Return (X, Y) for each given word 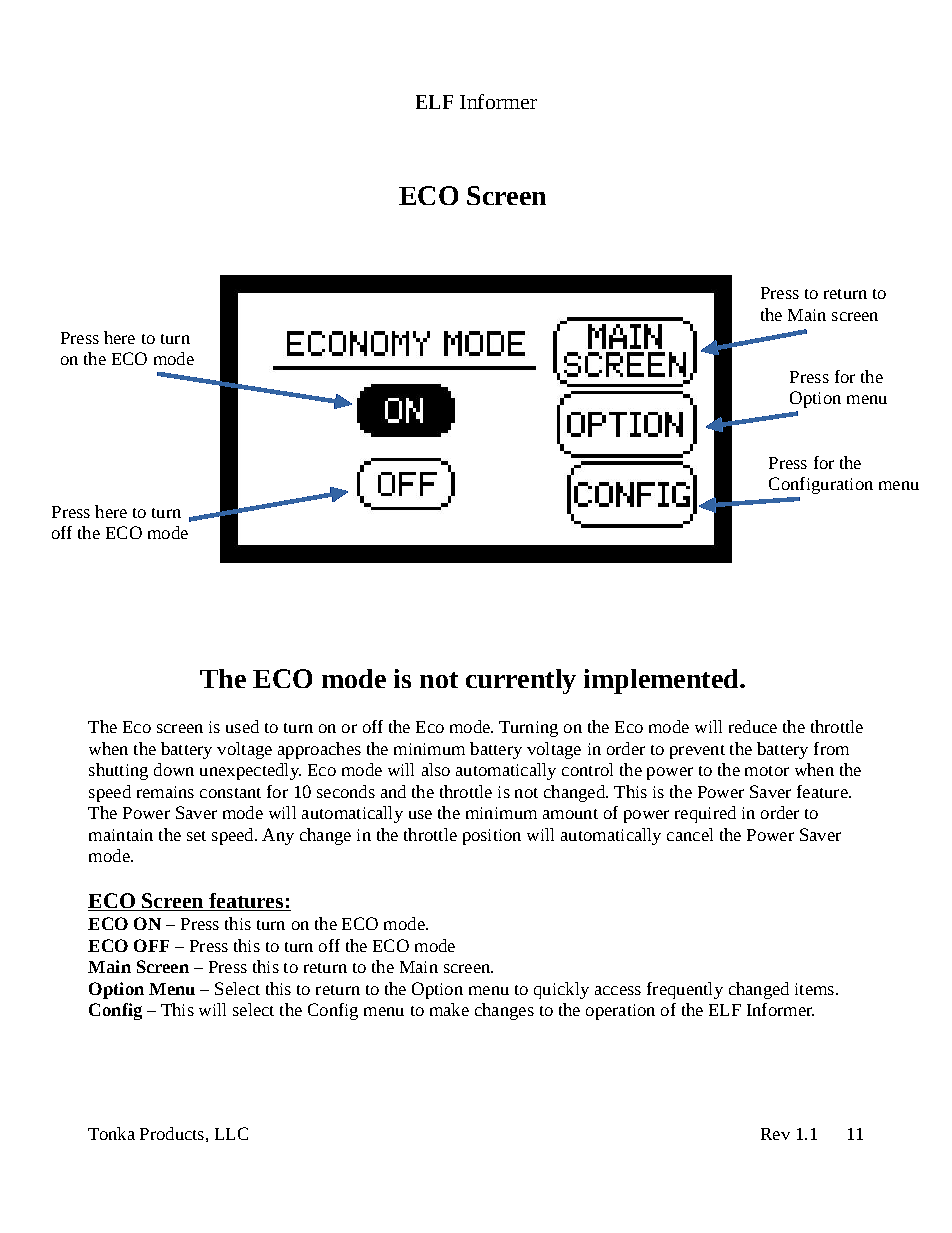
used (242, 726)
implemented (662, 681)
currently (521, 681)
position (492, 837)
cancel (690, 834)
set (196, 836)
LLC (231, 1133)
